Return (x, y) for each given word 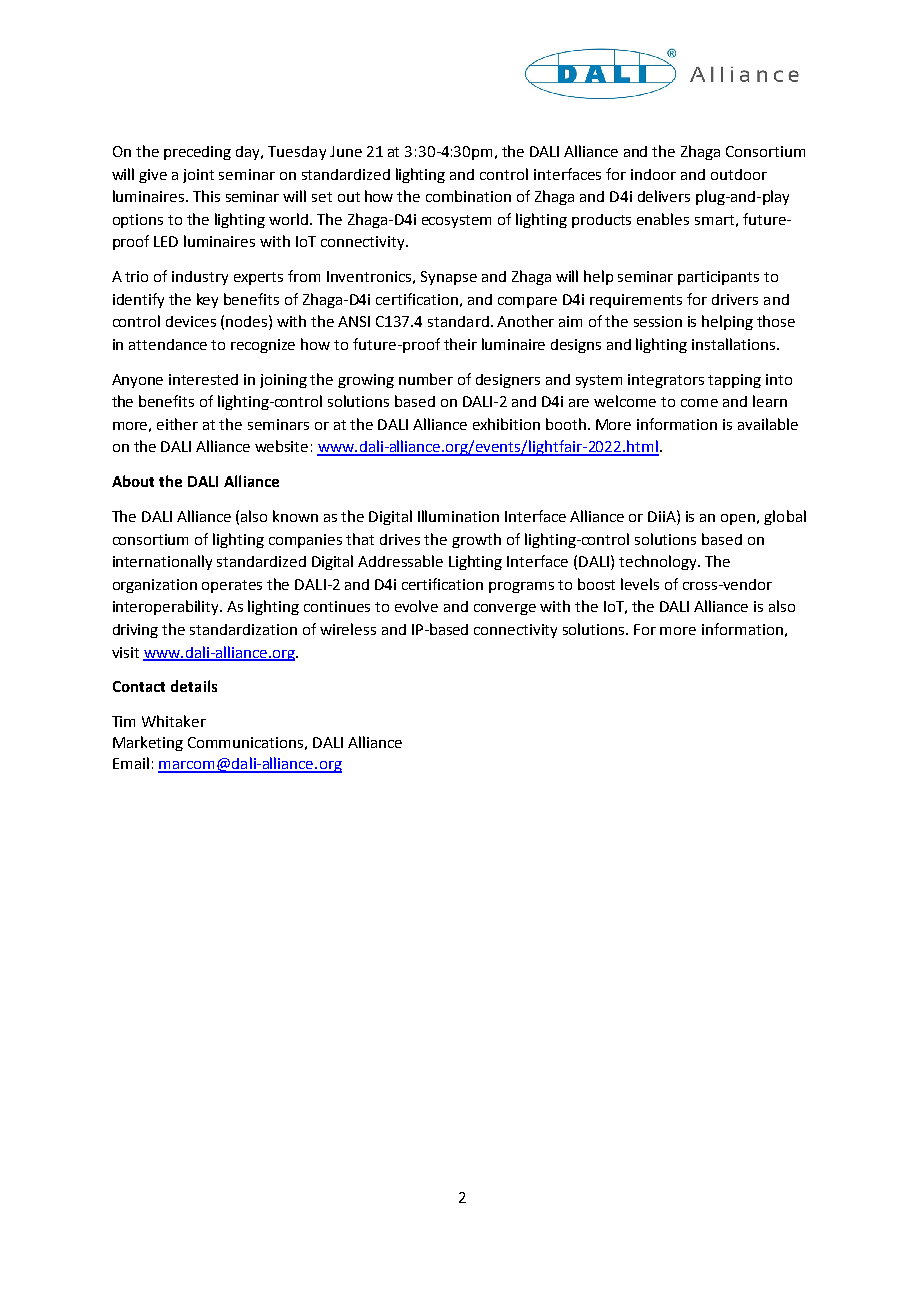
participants (718, 278)
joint (198, 176)
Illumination (458, 516)
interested (203, 379)
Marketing (148, 743)
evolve (416, 606)
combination (468, 196)
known (295, 516)
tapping (734, 381)
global (785, 517)
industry (200, 278)
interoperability (167, 607)
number (426, 379)
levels (640, 584)
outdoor (739, 174)
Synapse (449, 278)
